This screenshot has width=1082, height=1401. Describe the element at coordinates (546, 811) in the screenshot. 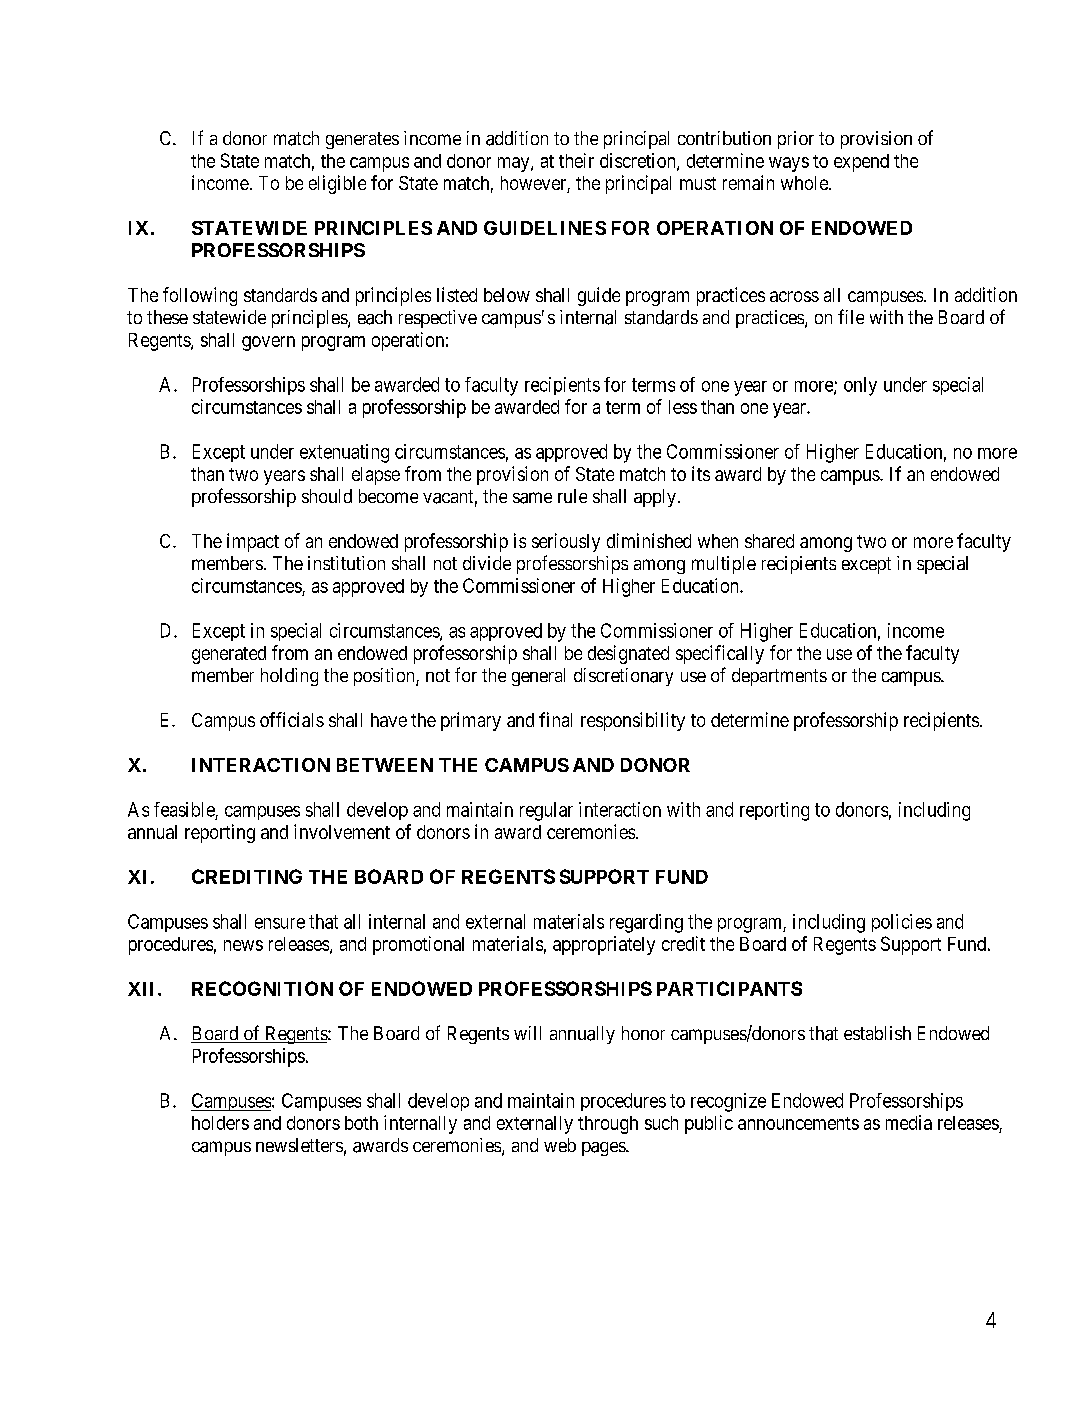

I see `regular` at that location.
